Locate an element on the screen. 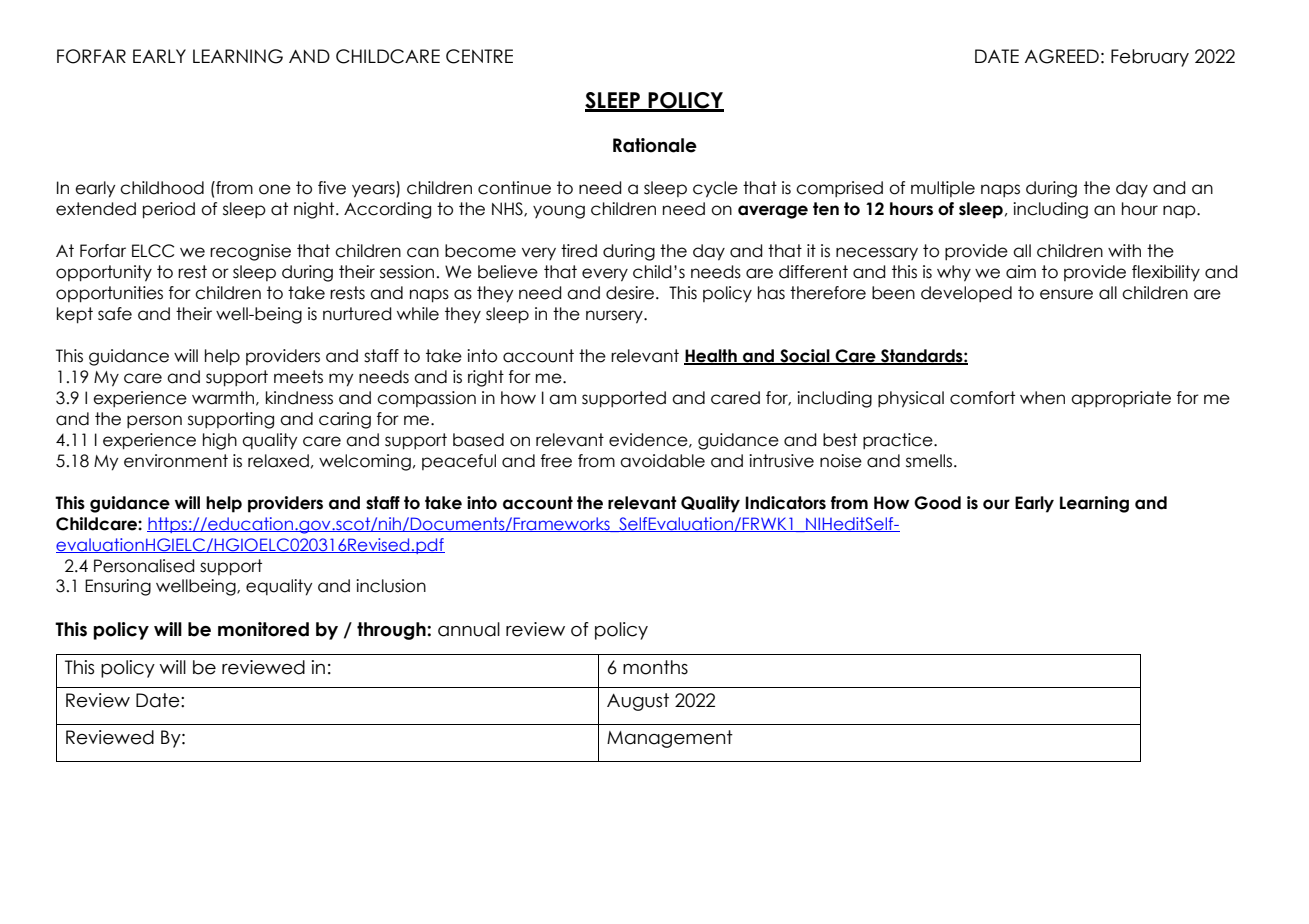 Image resolution: width=1309 pixels, height=924 pixels. CENTRE is located at coordinates (479, 56).
